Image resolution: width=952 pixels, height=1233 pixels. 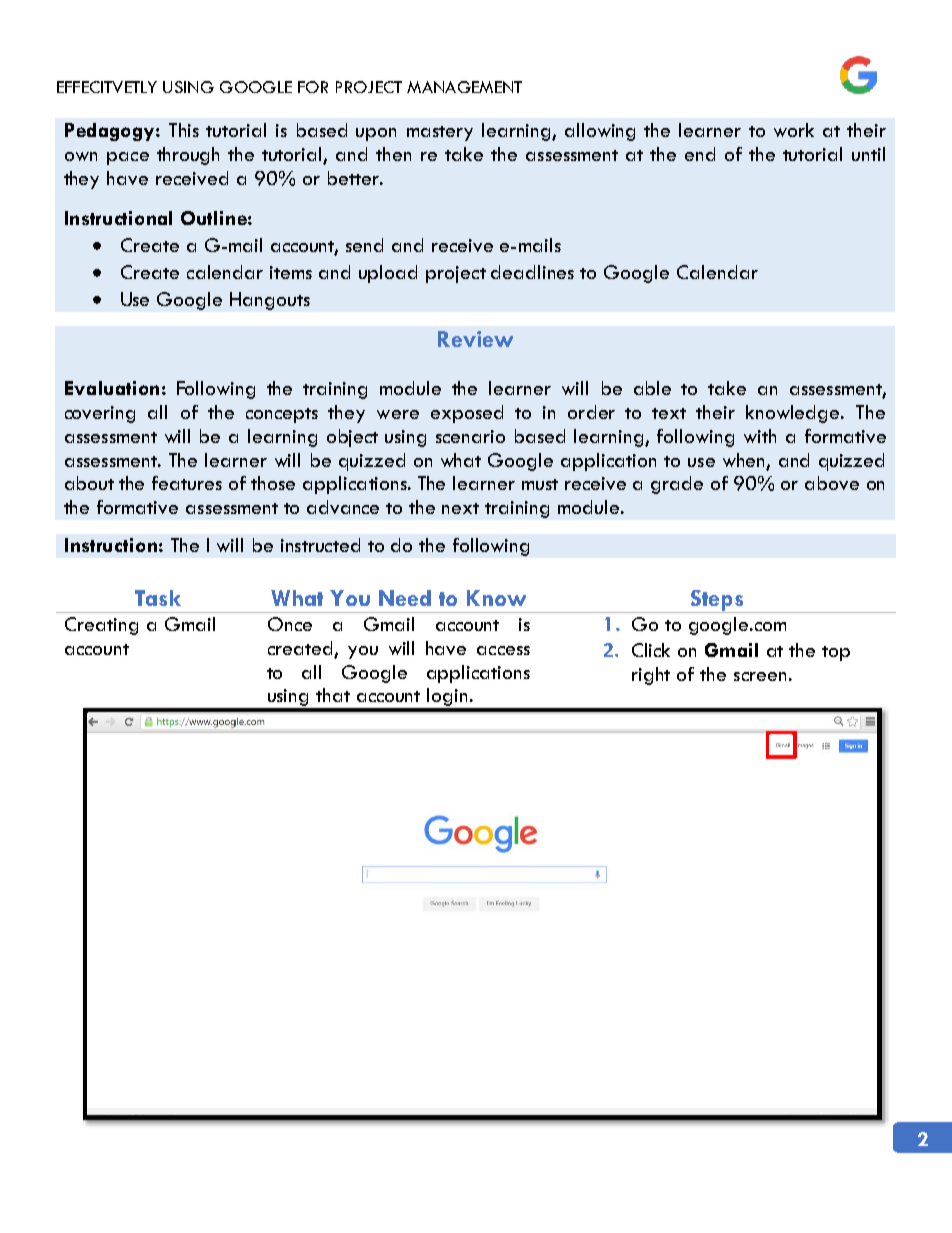 I want to click on work, so click(x=794, y=130).
